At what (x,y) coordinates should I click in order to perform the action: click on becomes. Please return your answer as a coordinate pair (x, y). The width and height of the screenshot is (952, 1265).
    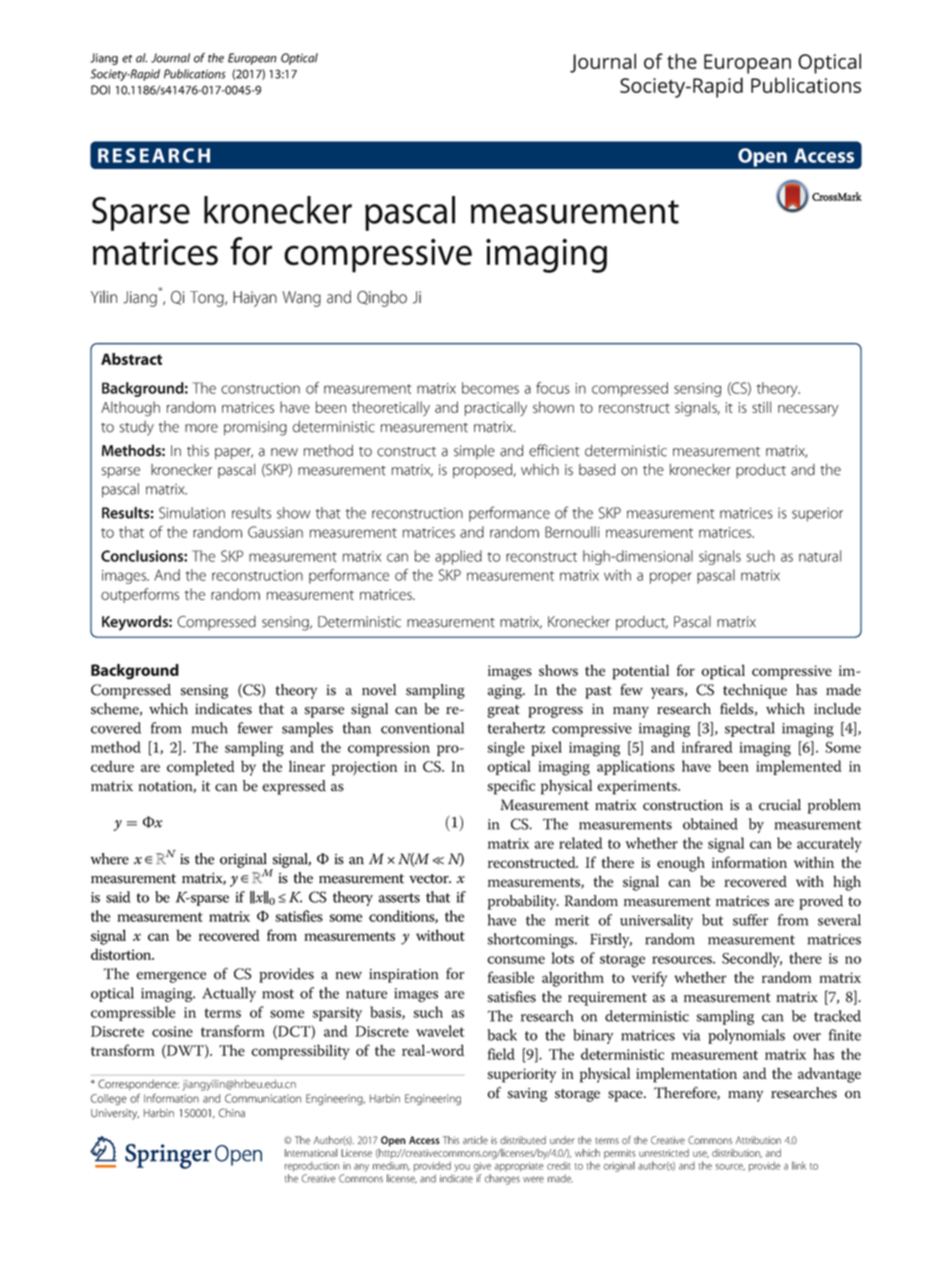
    Looking at the image, I should click on (490, 388).
